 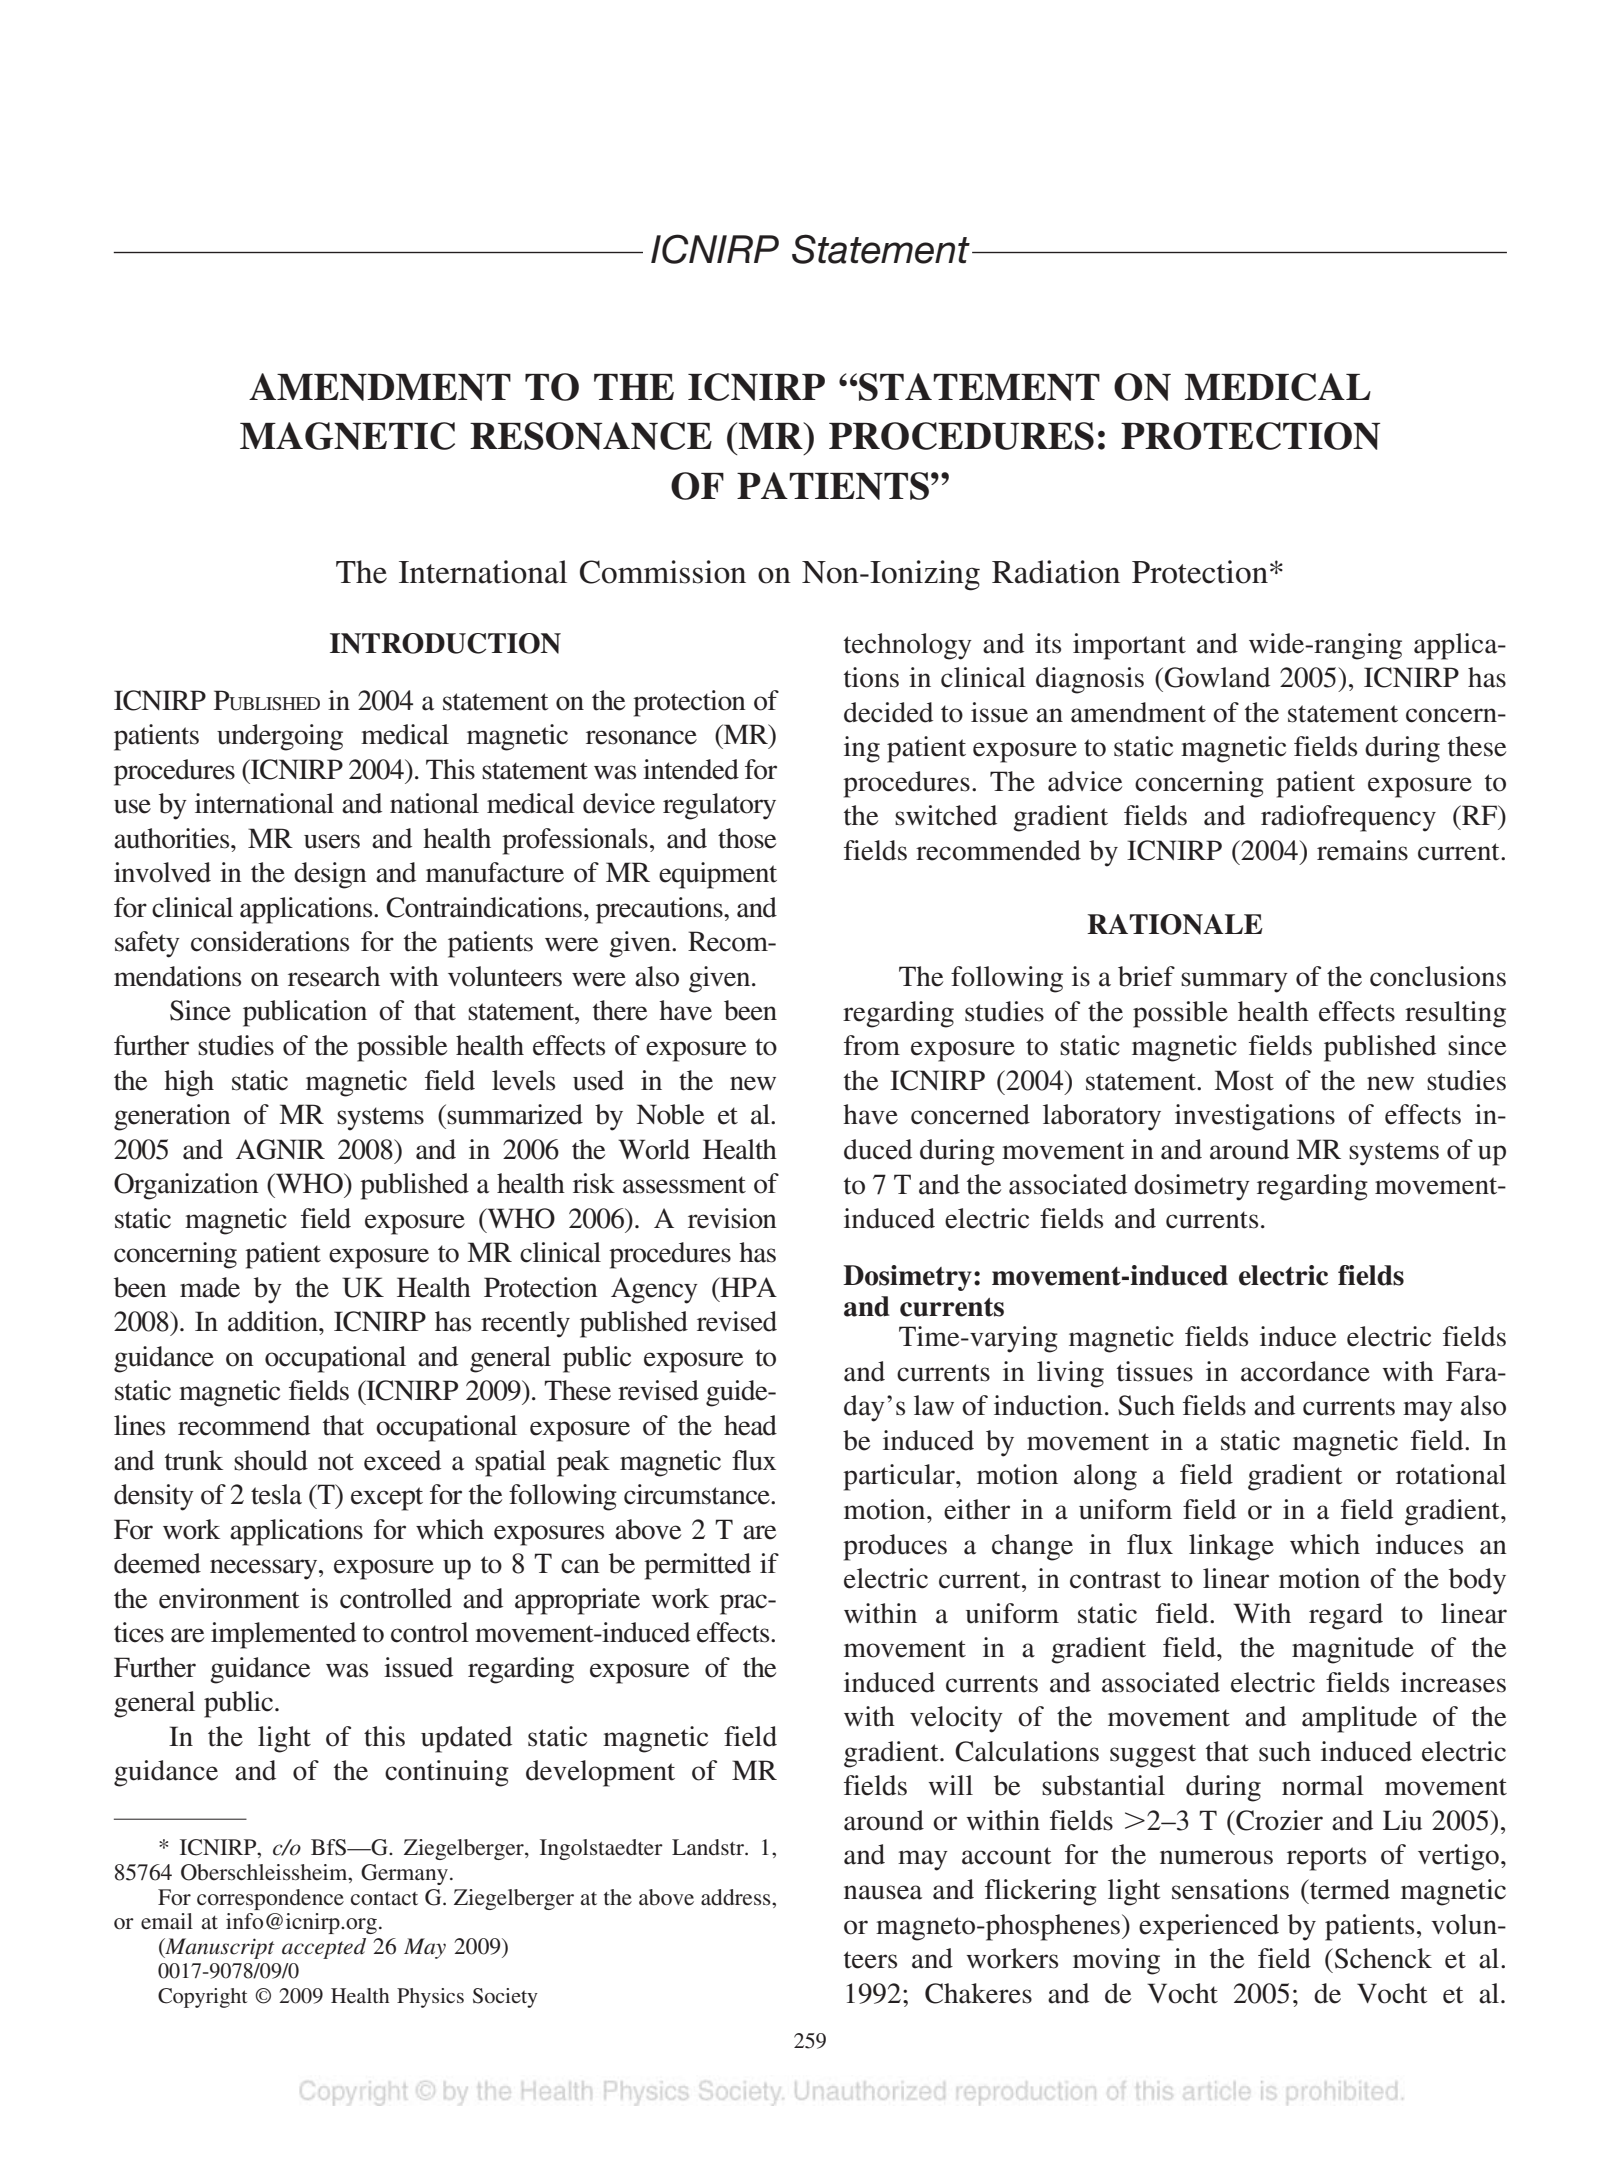 I want to click on HPA, so click(x=747, y=1287).
